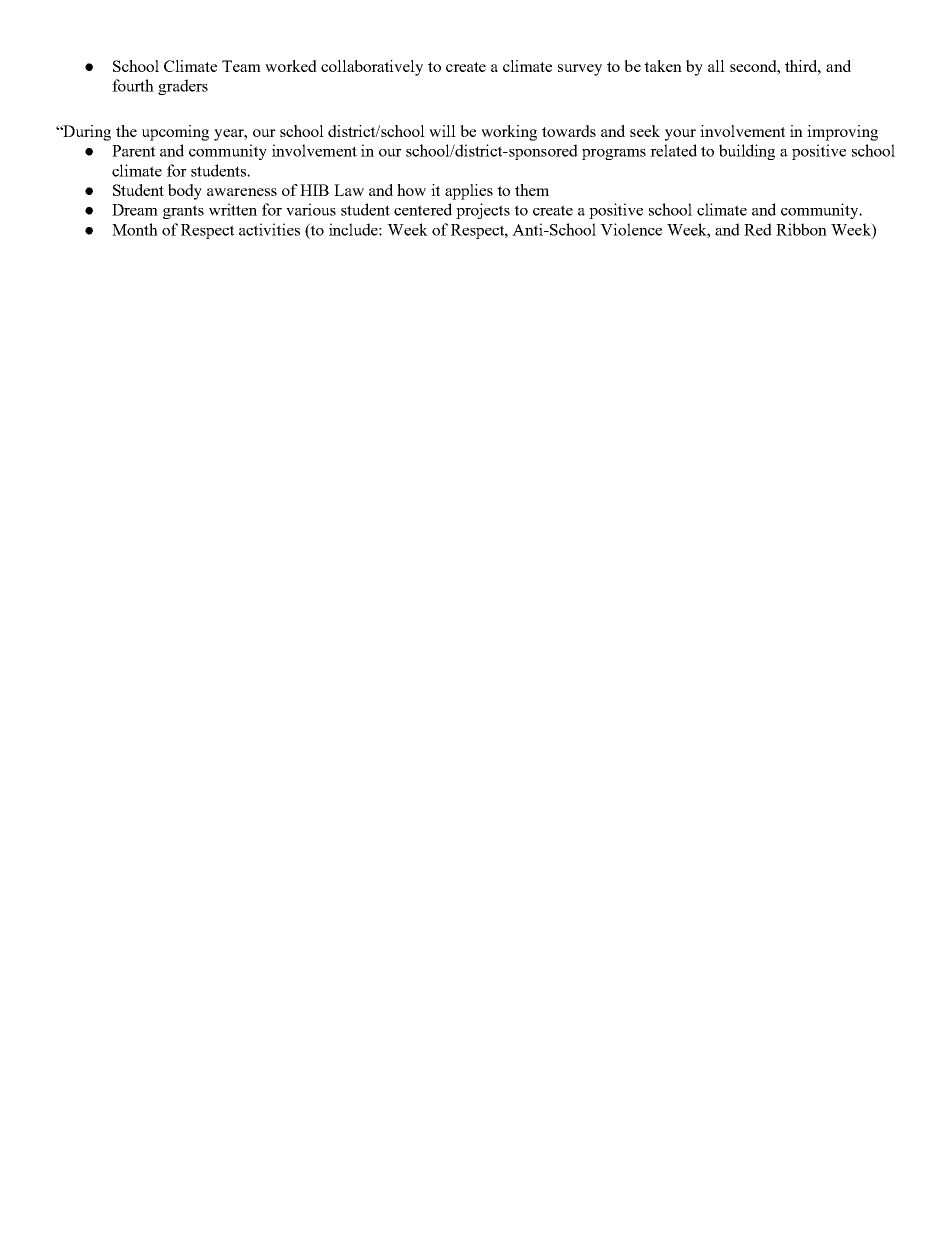  I want to click on all, so click(716, 66).
